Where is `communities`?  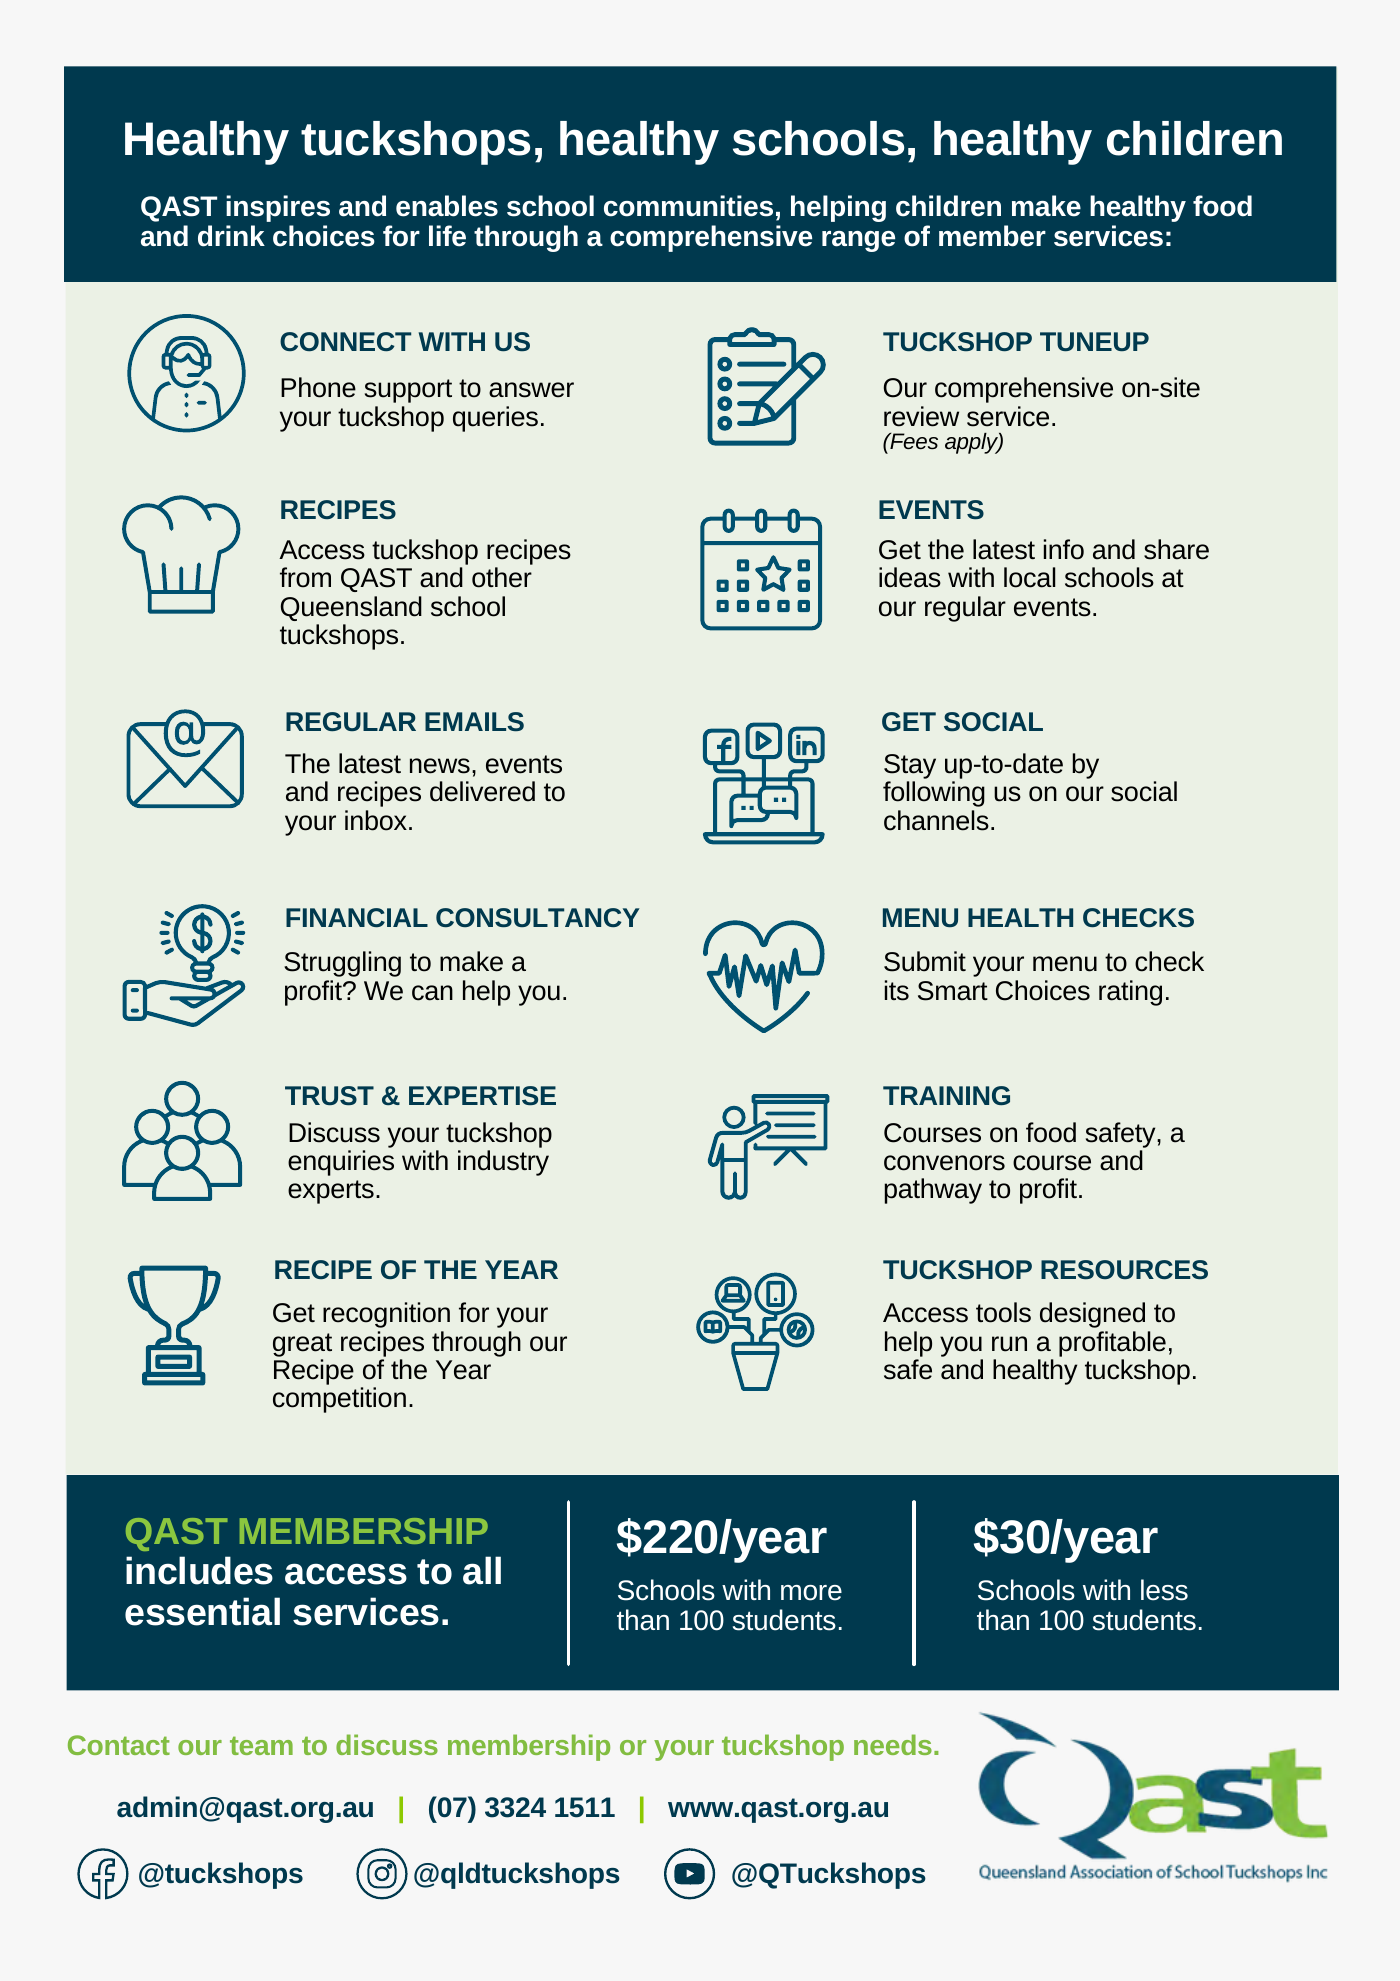
communities is located at coordinates (688, 206).
